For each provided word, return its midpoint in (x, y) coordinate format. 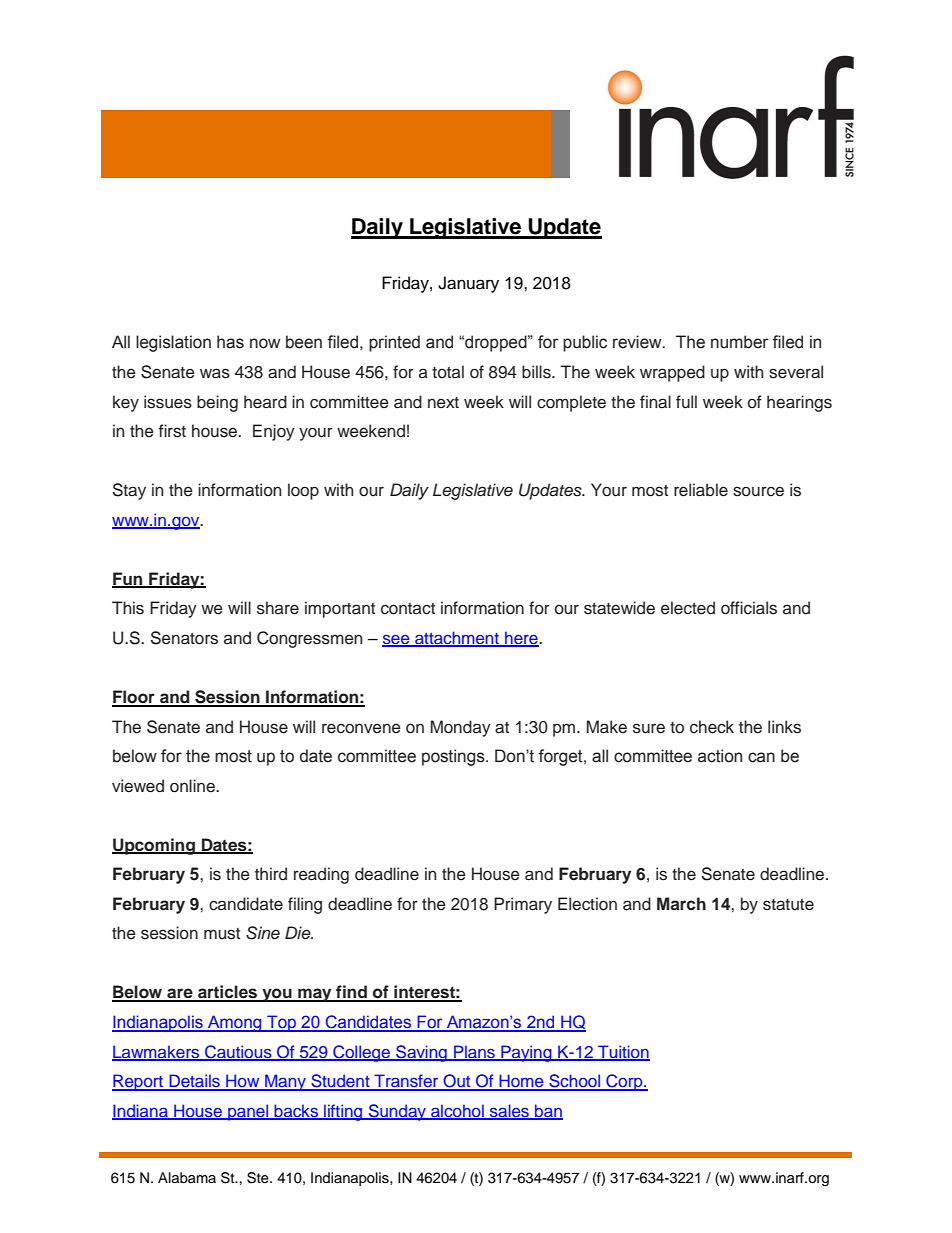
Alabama (187, 1177)
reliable (701, 490)
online (193, 786)
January (468, 284)
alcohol (457, 1111)
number (740, 342)
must (222, 934)
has (230, 342)
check (712, 727)
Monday (461, 728)
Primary (523, 905)
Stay (129, 491)
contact (408, 609)
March (681, 903)
